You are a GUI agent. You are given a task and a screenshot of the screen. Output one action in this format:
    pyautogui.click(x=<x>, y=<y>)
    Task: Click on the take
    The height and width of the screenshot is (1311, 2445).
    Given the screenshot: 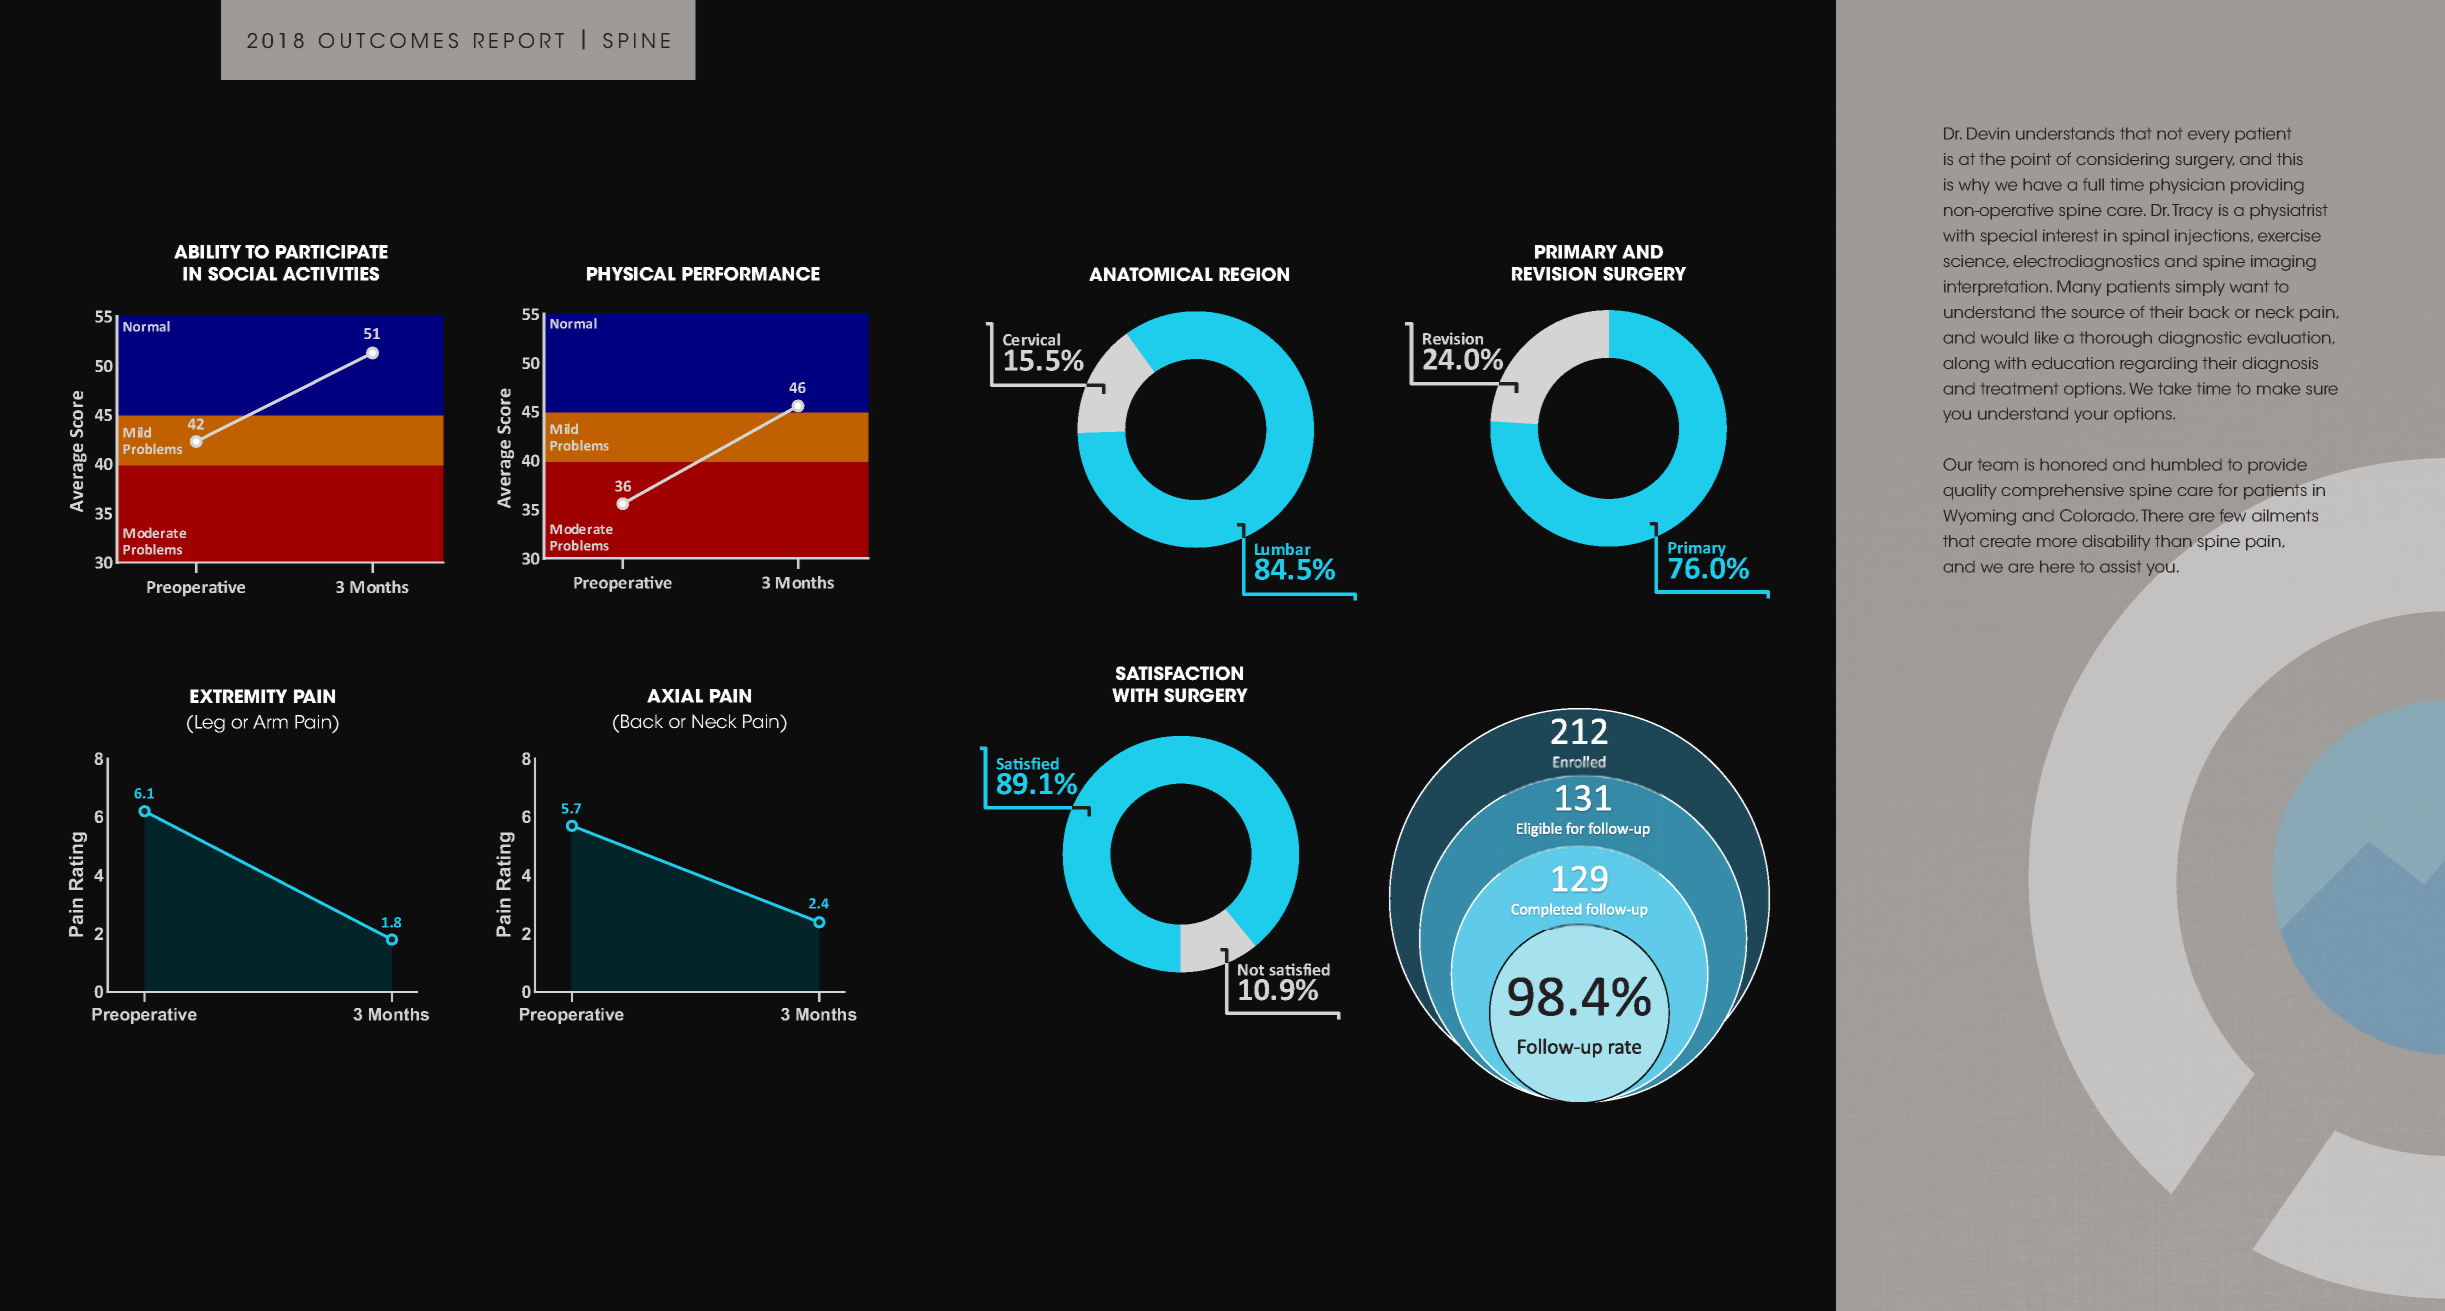 What is the action you would take?
    pyautogui.click(x=2174, y=388)
